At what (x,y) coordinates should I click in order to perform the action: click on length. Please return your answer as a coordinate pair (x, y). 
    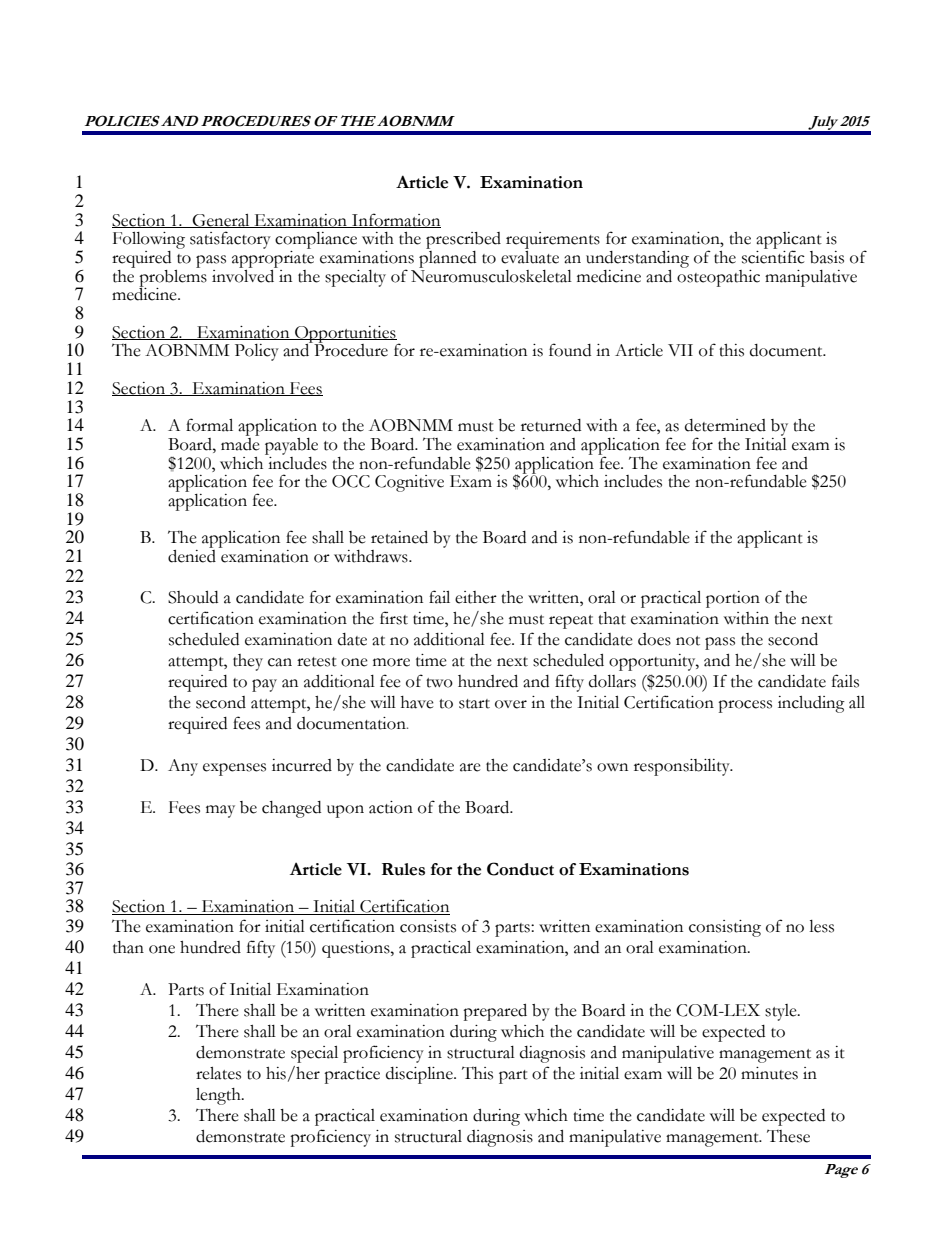
    Looking at the image, I should click on (219, 1096).
